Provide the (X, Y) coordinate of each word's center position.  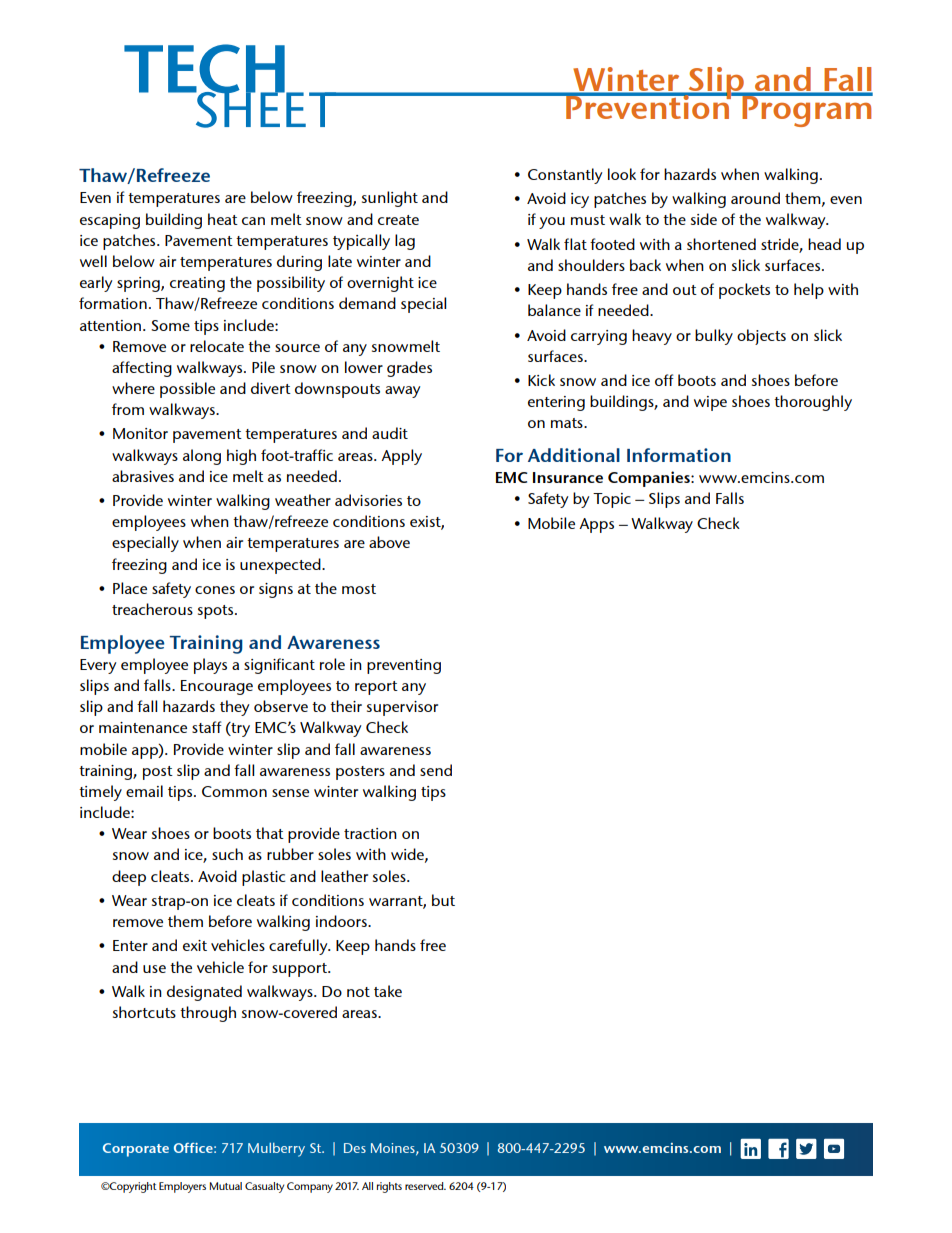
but (443, 900)
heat (223, 219)
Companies (650, 479)
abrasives (143, 476)
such (227, 854)
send (436, 770)
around (755, 198)
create (398, 220)
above (389, 542)
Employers (182, 1187)
